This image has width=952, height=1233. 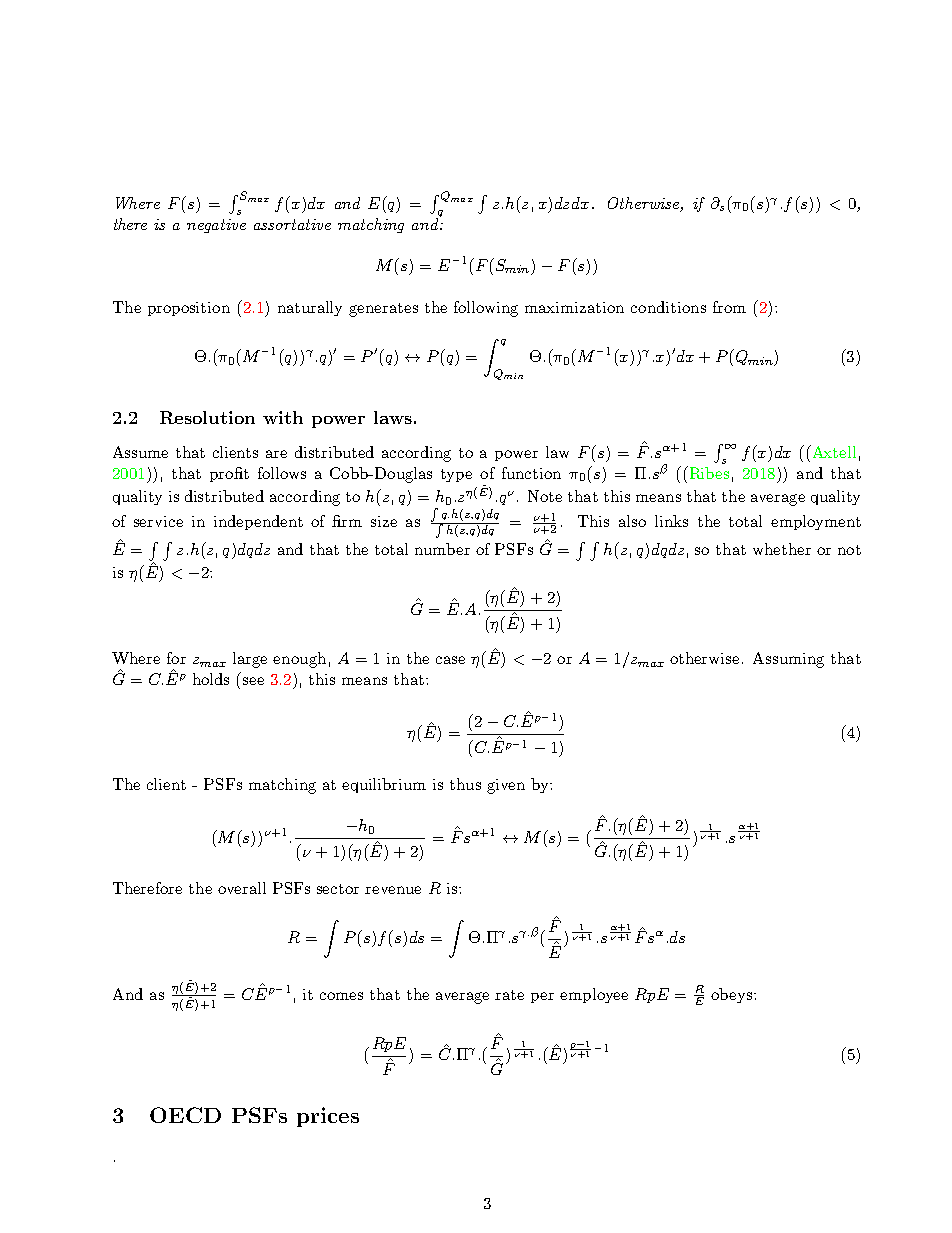 I want to click on negative, so click(x=216, y=226).
